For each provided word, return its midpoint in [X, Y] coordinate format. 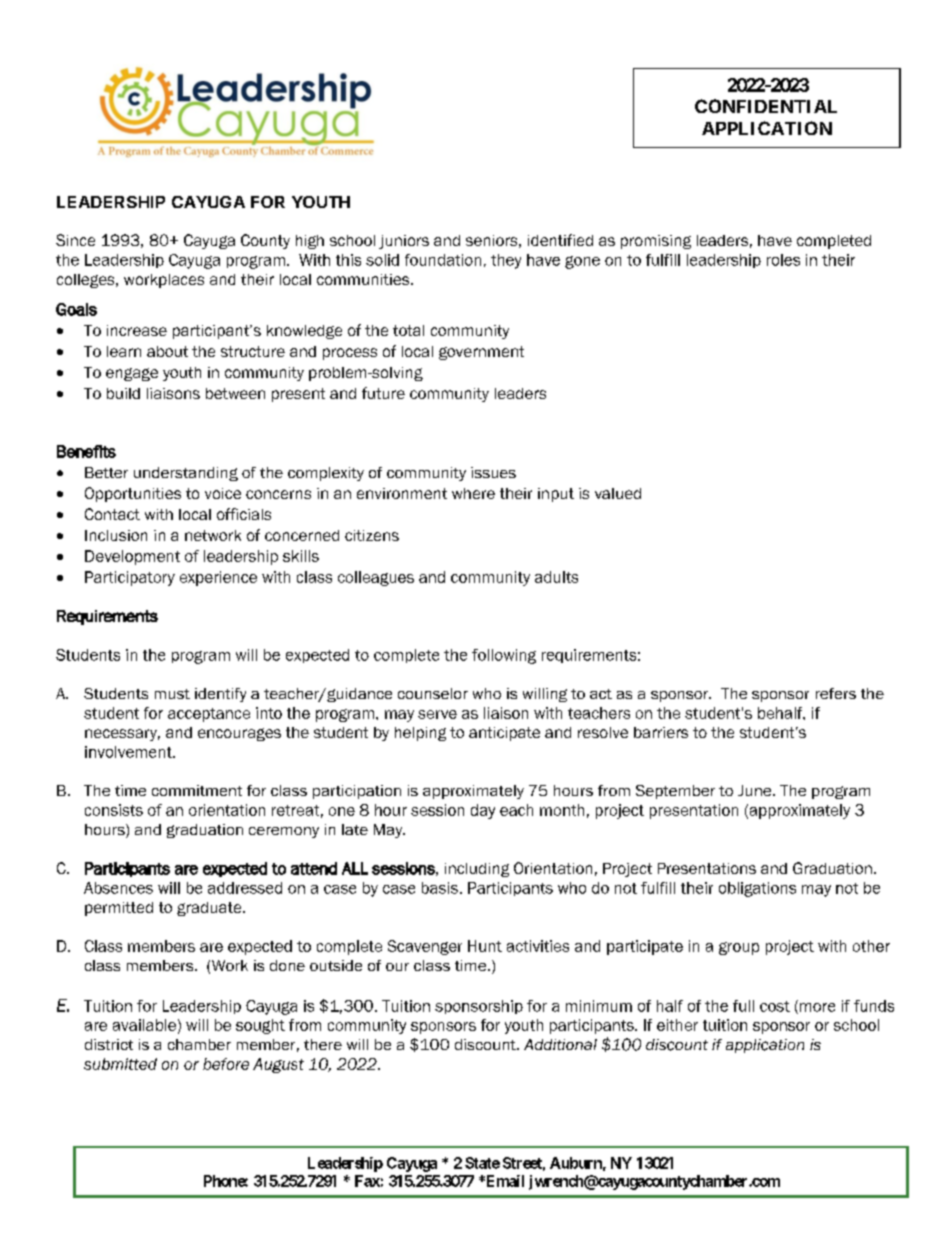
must [172, 694]
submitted [120, 1064]
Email [503, 1181]
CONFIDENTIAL [766, 106]
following [504, 656]
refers [836, 693]
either [677, 1025]
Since [75, 240]
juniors [404, 242]
